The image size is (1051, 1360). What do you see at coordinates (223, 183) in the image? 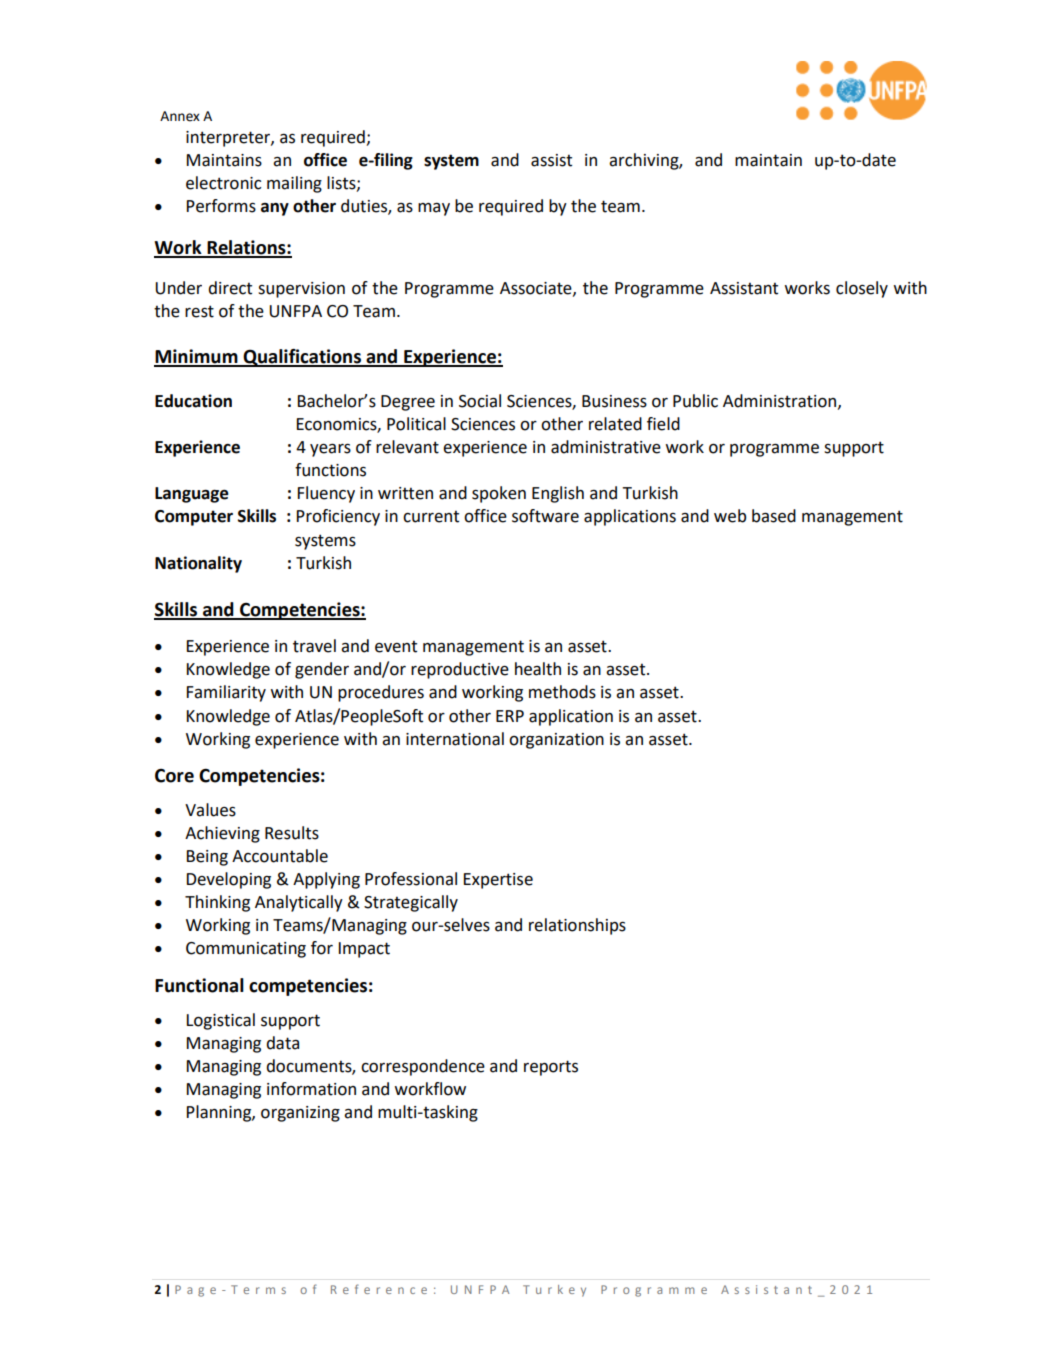
I see `electronic` at bounding box center [223, 183].
